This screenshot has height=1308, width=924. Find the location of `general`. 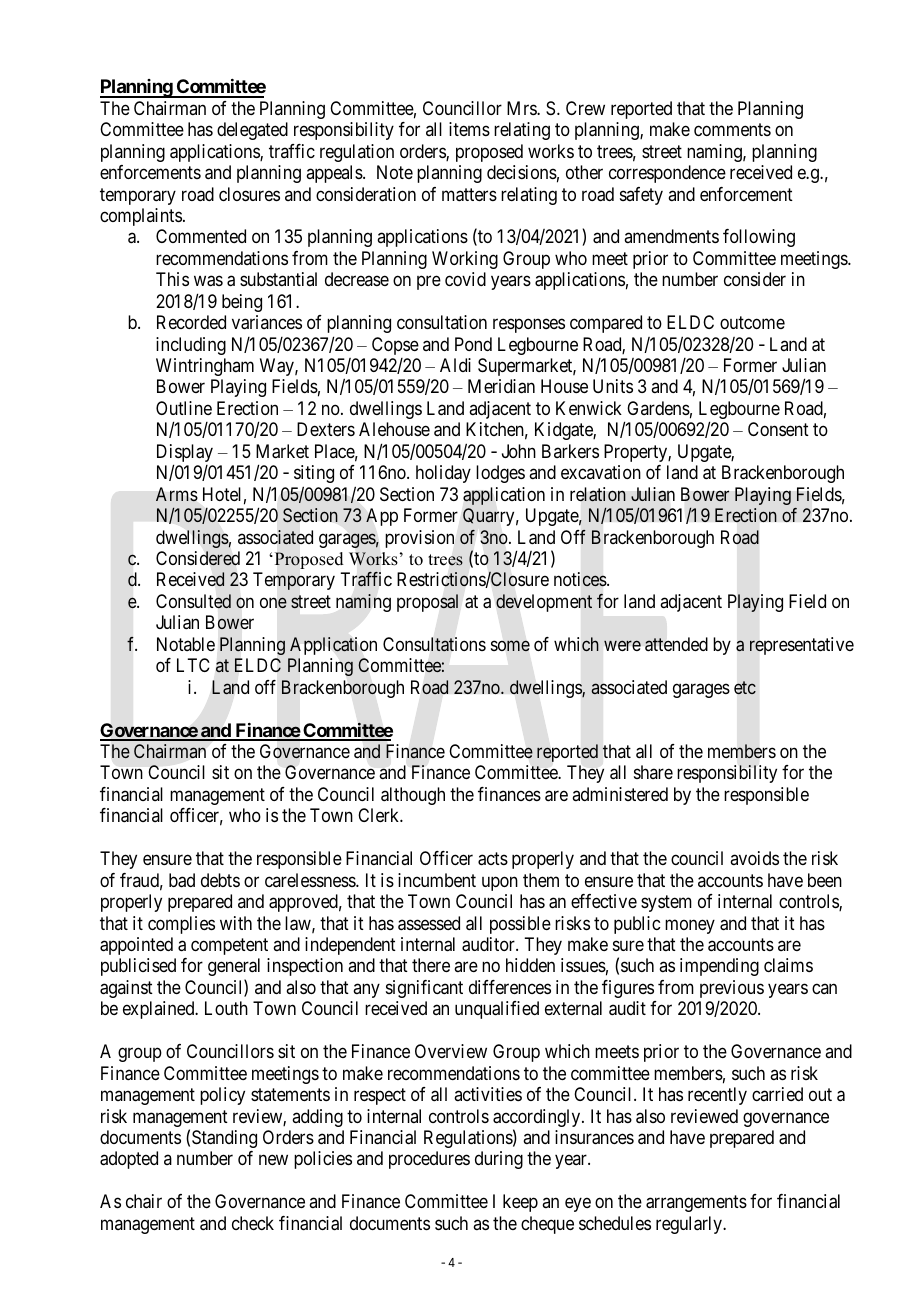

general is located at coordinates (234, 967).
